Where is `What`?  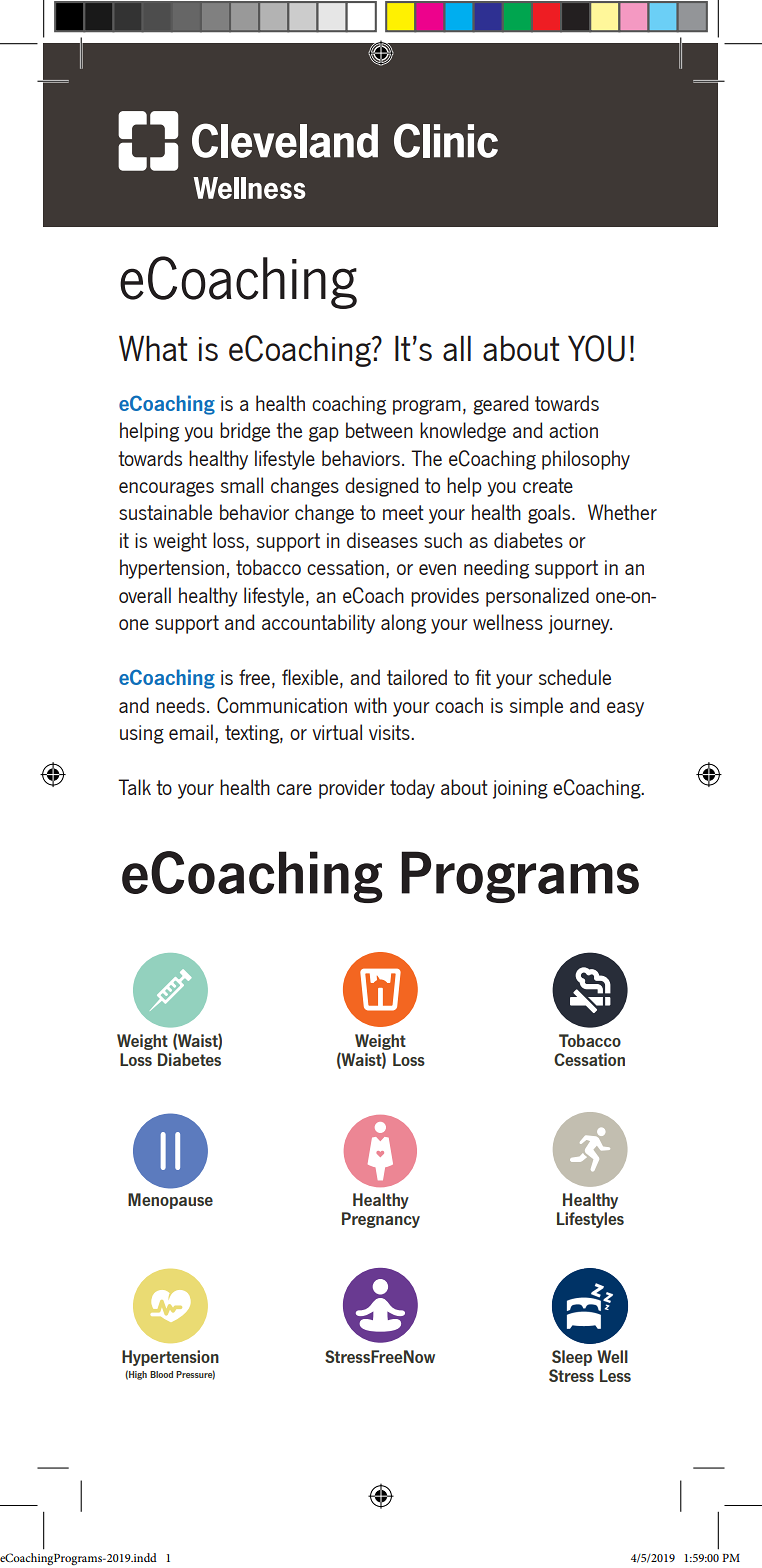
What is located at coordinates (153, 348).
